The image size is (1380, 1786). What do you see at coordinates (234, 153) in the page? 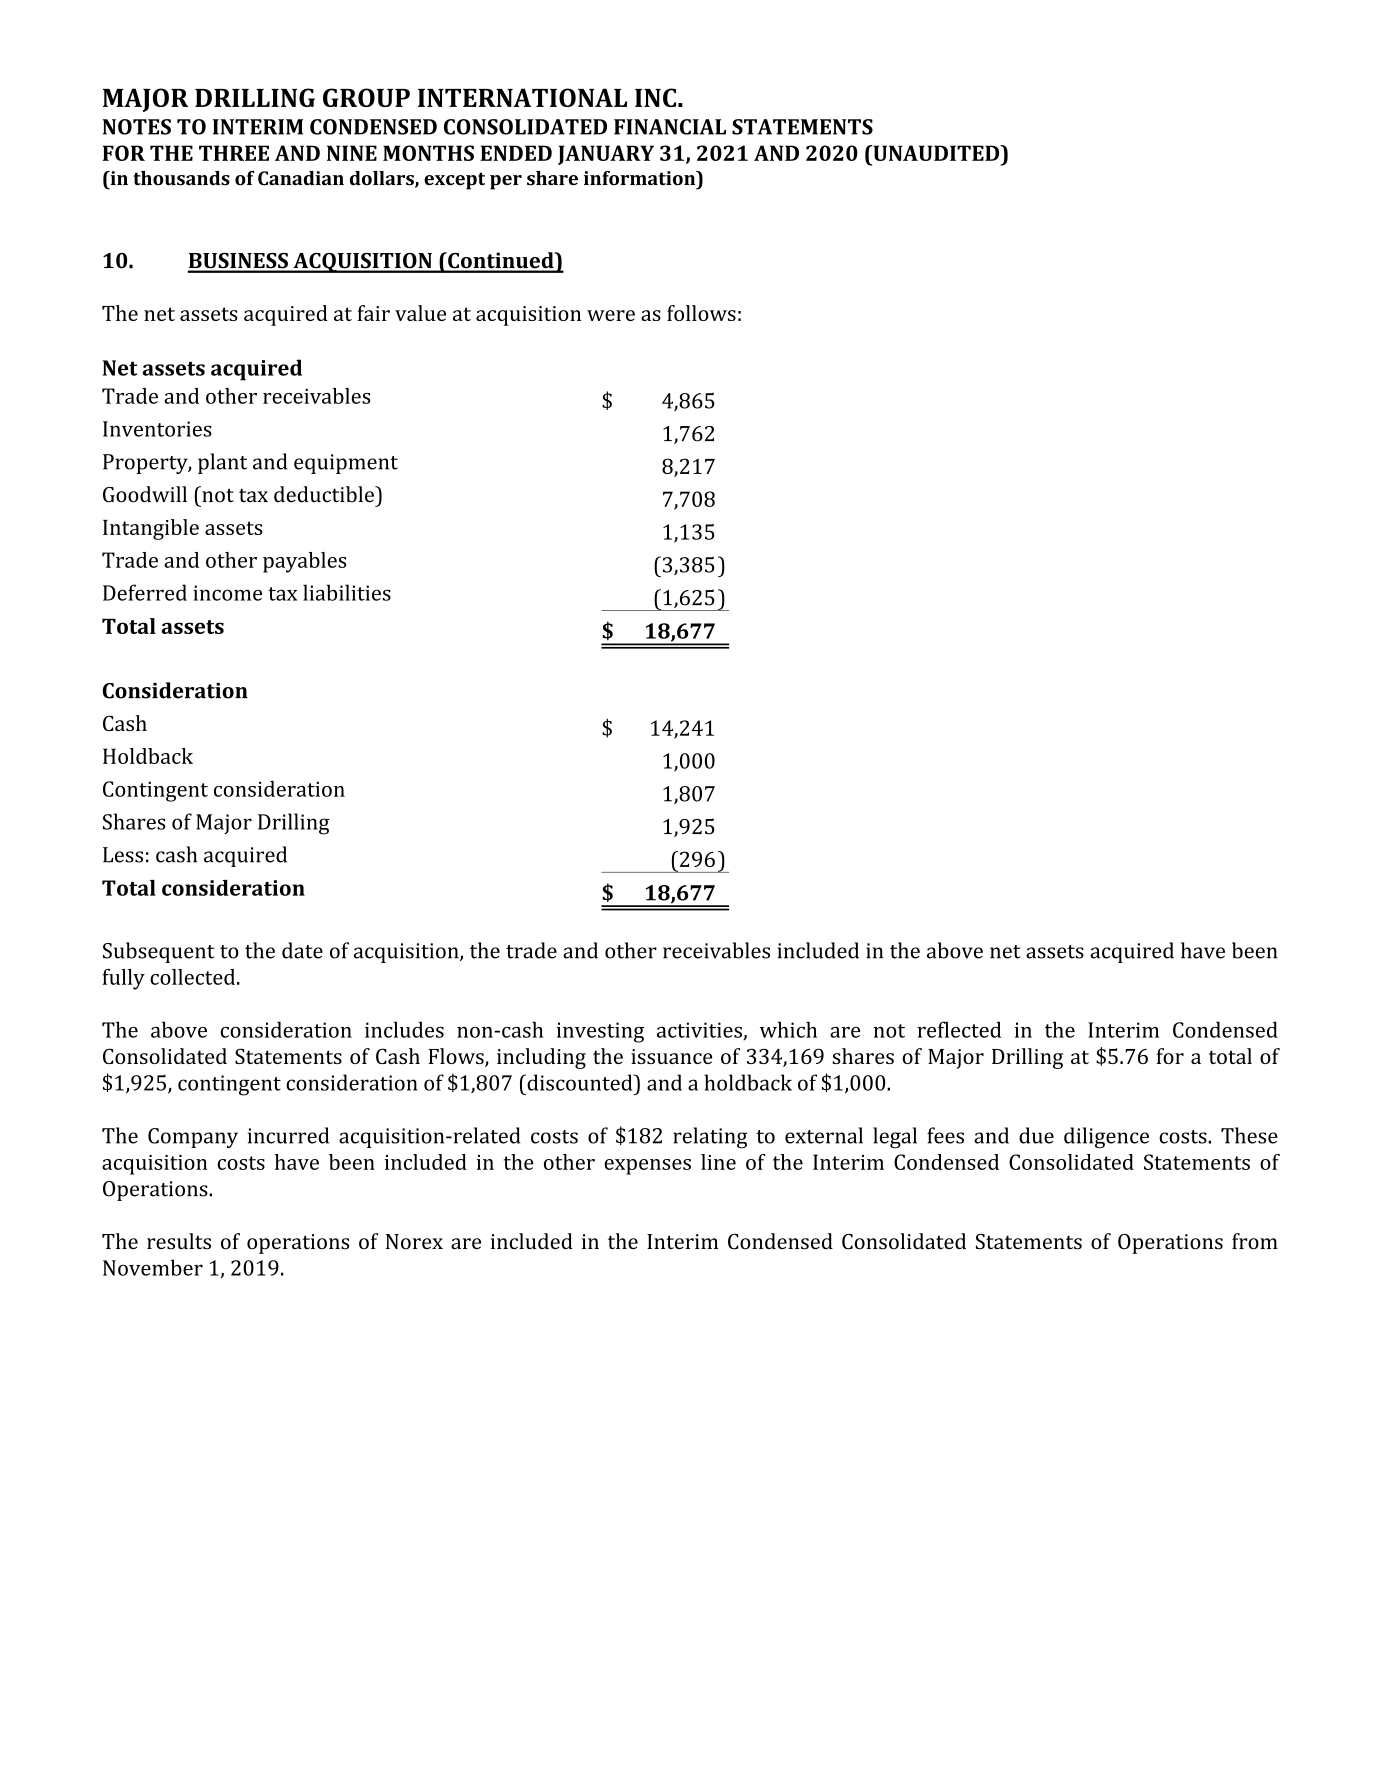
I see `THREE` at bounding box center [234, 153].
